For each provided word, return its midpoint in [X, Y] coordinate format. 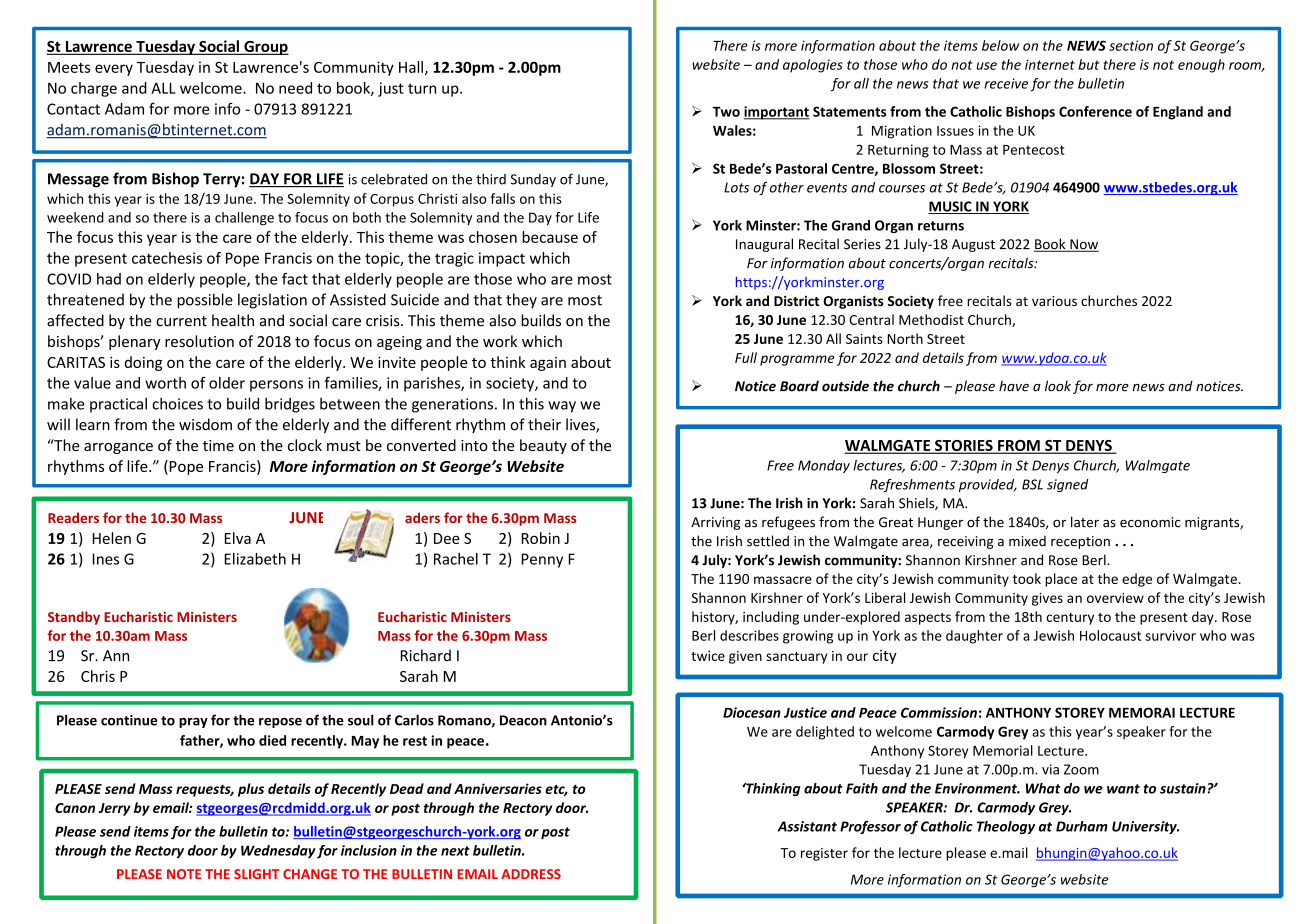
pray [193, 723]
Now [1083, 245]
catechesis [167, 258]
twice [708, 656]
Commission [939, 712]
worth [165, 383]
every [114, 70]
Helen [112, 538]
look [1058, 386]
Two [726, 112]
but [1088, 64]
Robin [541, 538]
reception [1080, 542]
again [548, 364]
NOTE [184, 874]
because [550, 237]
